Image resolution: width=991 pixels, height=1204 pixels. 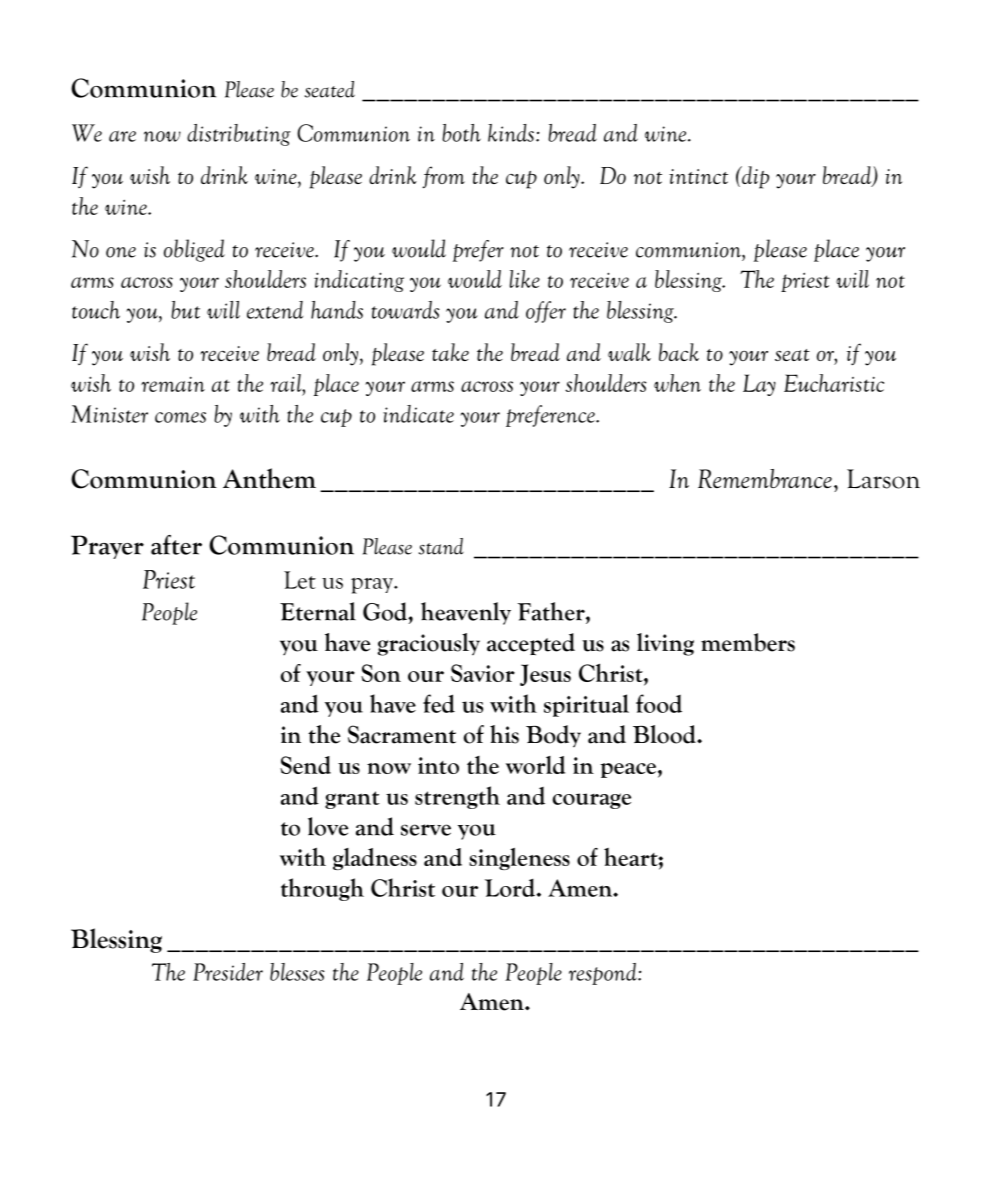 I want to click on dip, so click(x=754, y=177).
